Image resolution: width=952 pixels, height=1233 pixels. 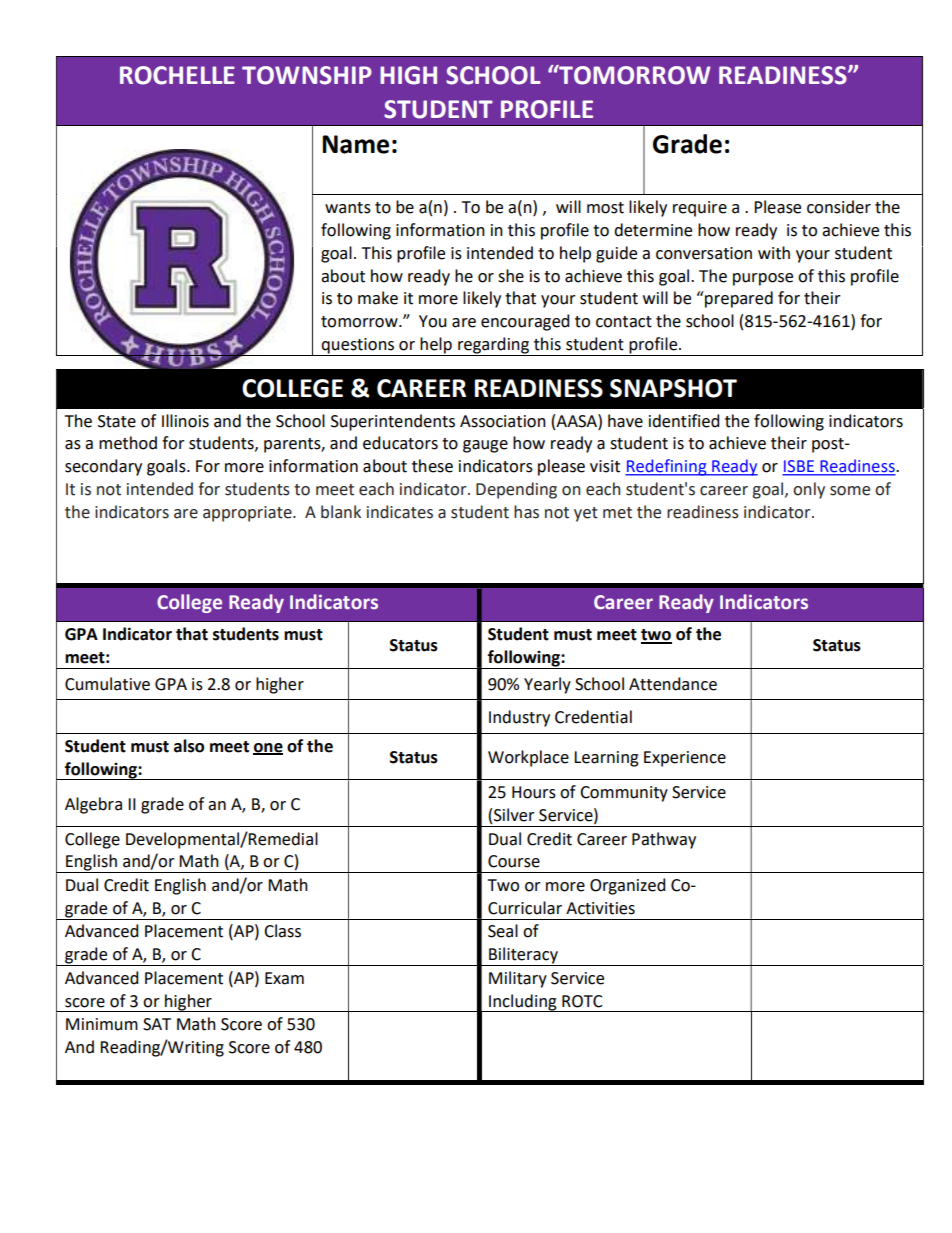 I want to click on Exam, so click(x=284, y=978).
